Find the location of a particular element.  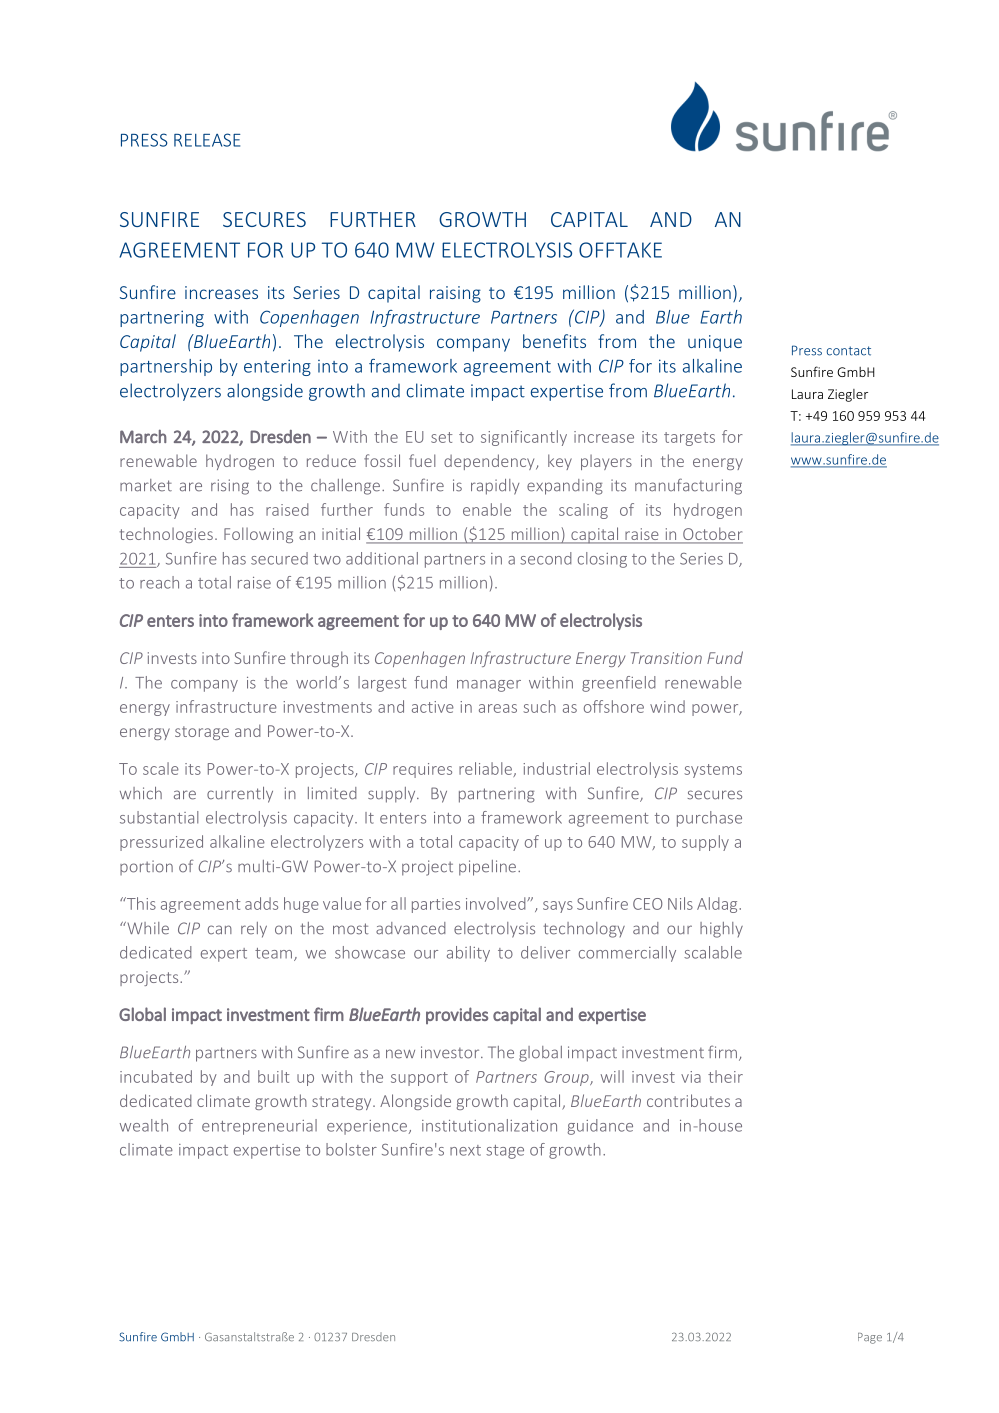

October is located at coordinates (712, 535).
